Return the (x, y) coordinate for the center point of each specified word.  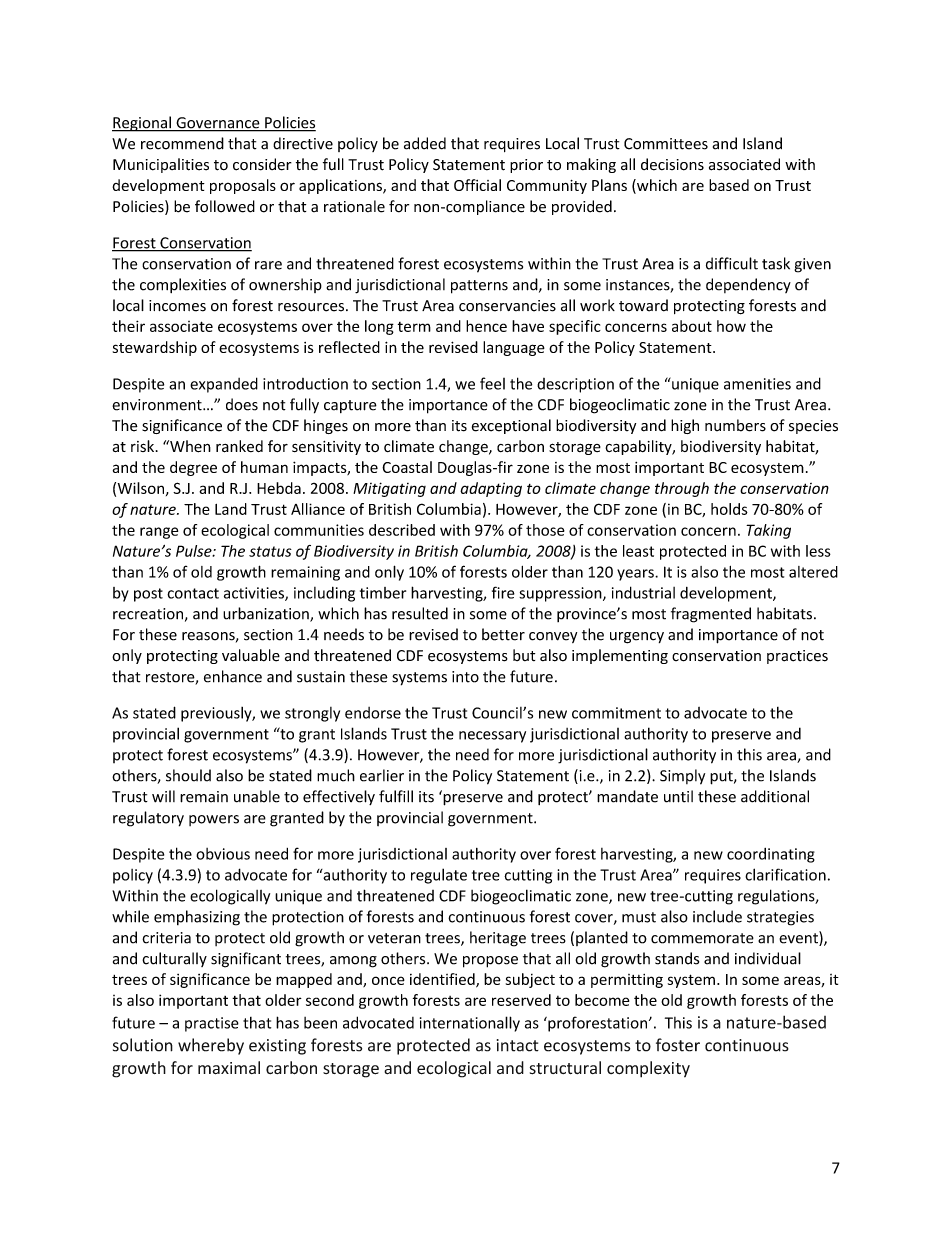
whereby (211, 1046)
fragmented (711, 615)
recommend (182, 143)
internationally (470, 1024)
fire (503, 592)
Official (477, 185)
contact (193, 593)
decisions (672, 164)
